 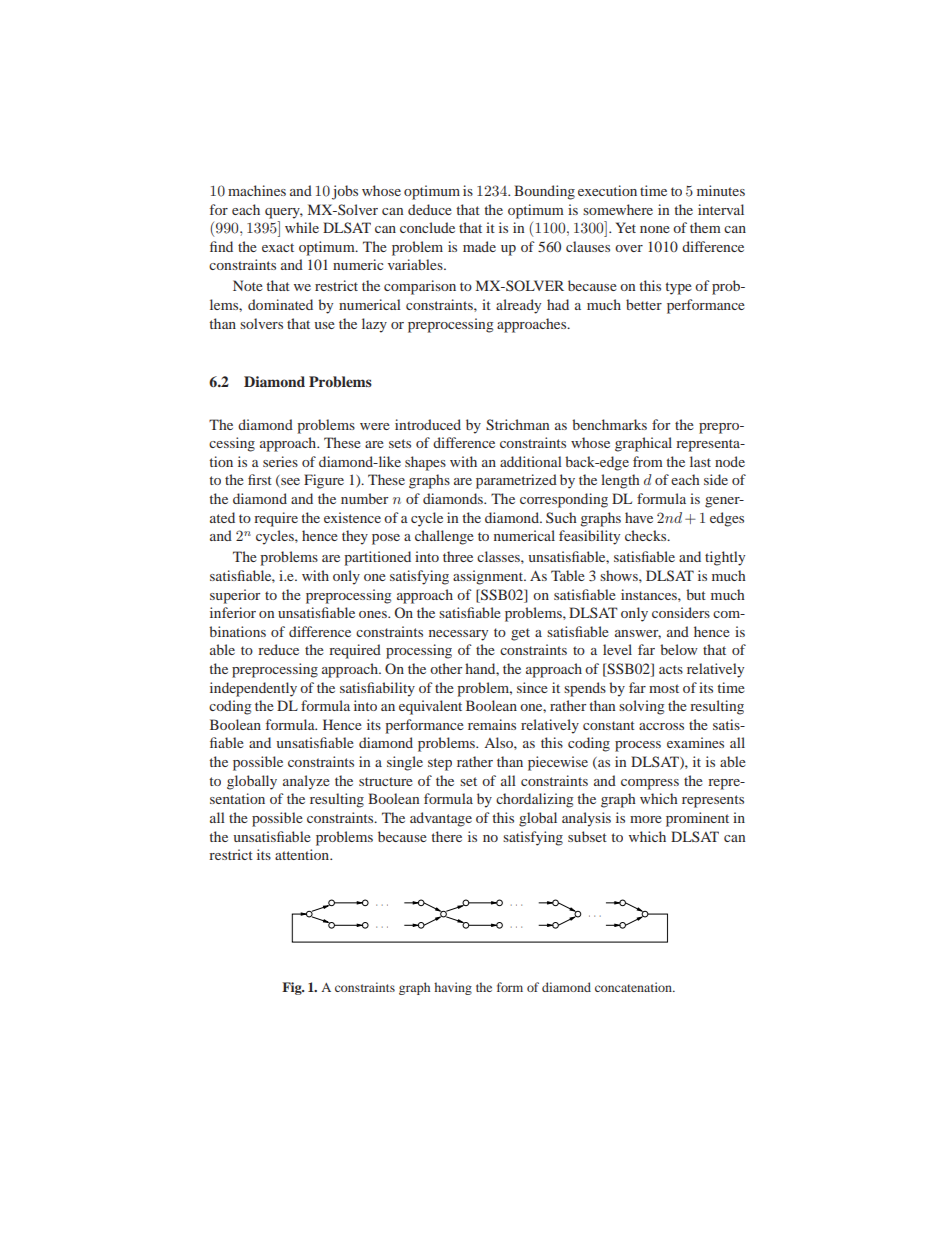 I want to click on assignment, so click(x=489, y=577).
